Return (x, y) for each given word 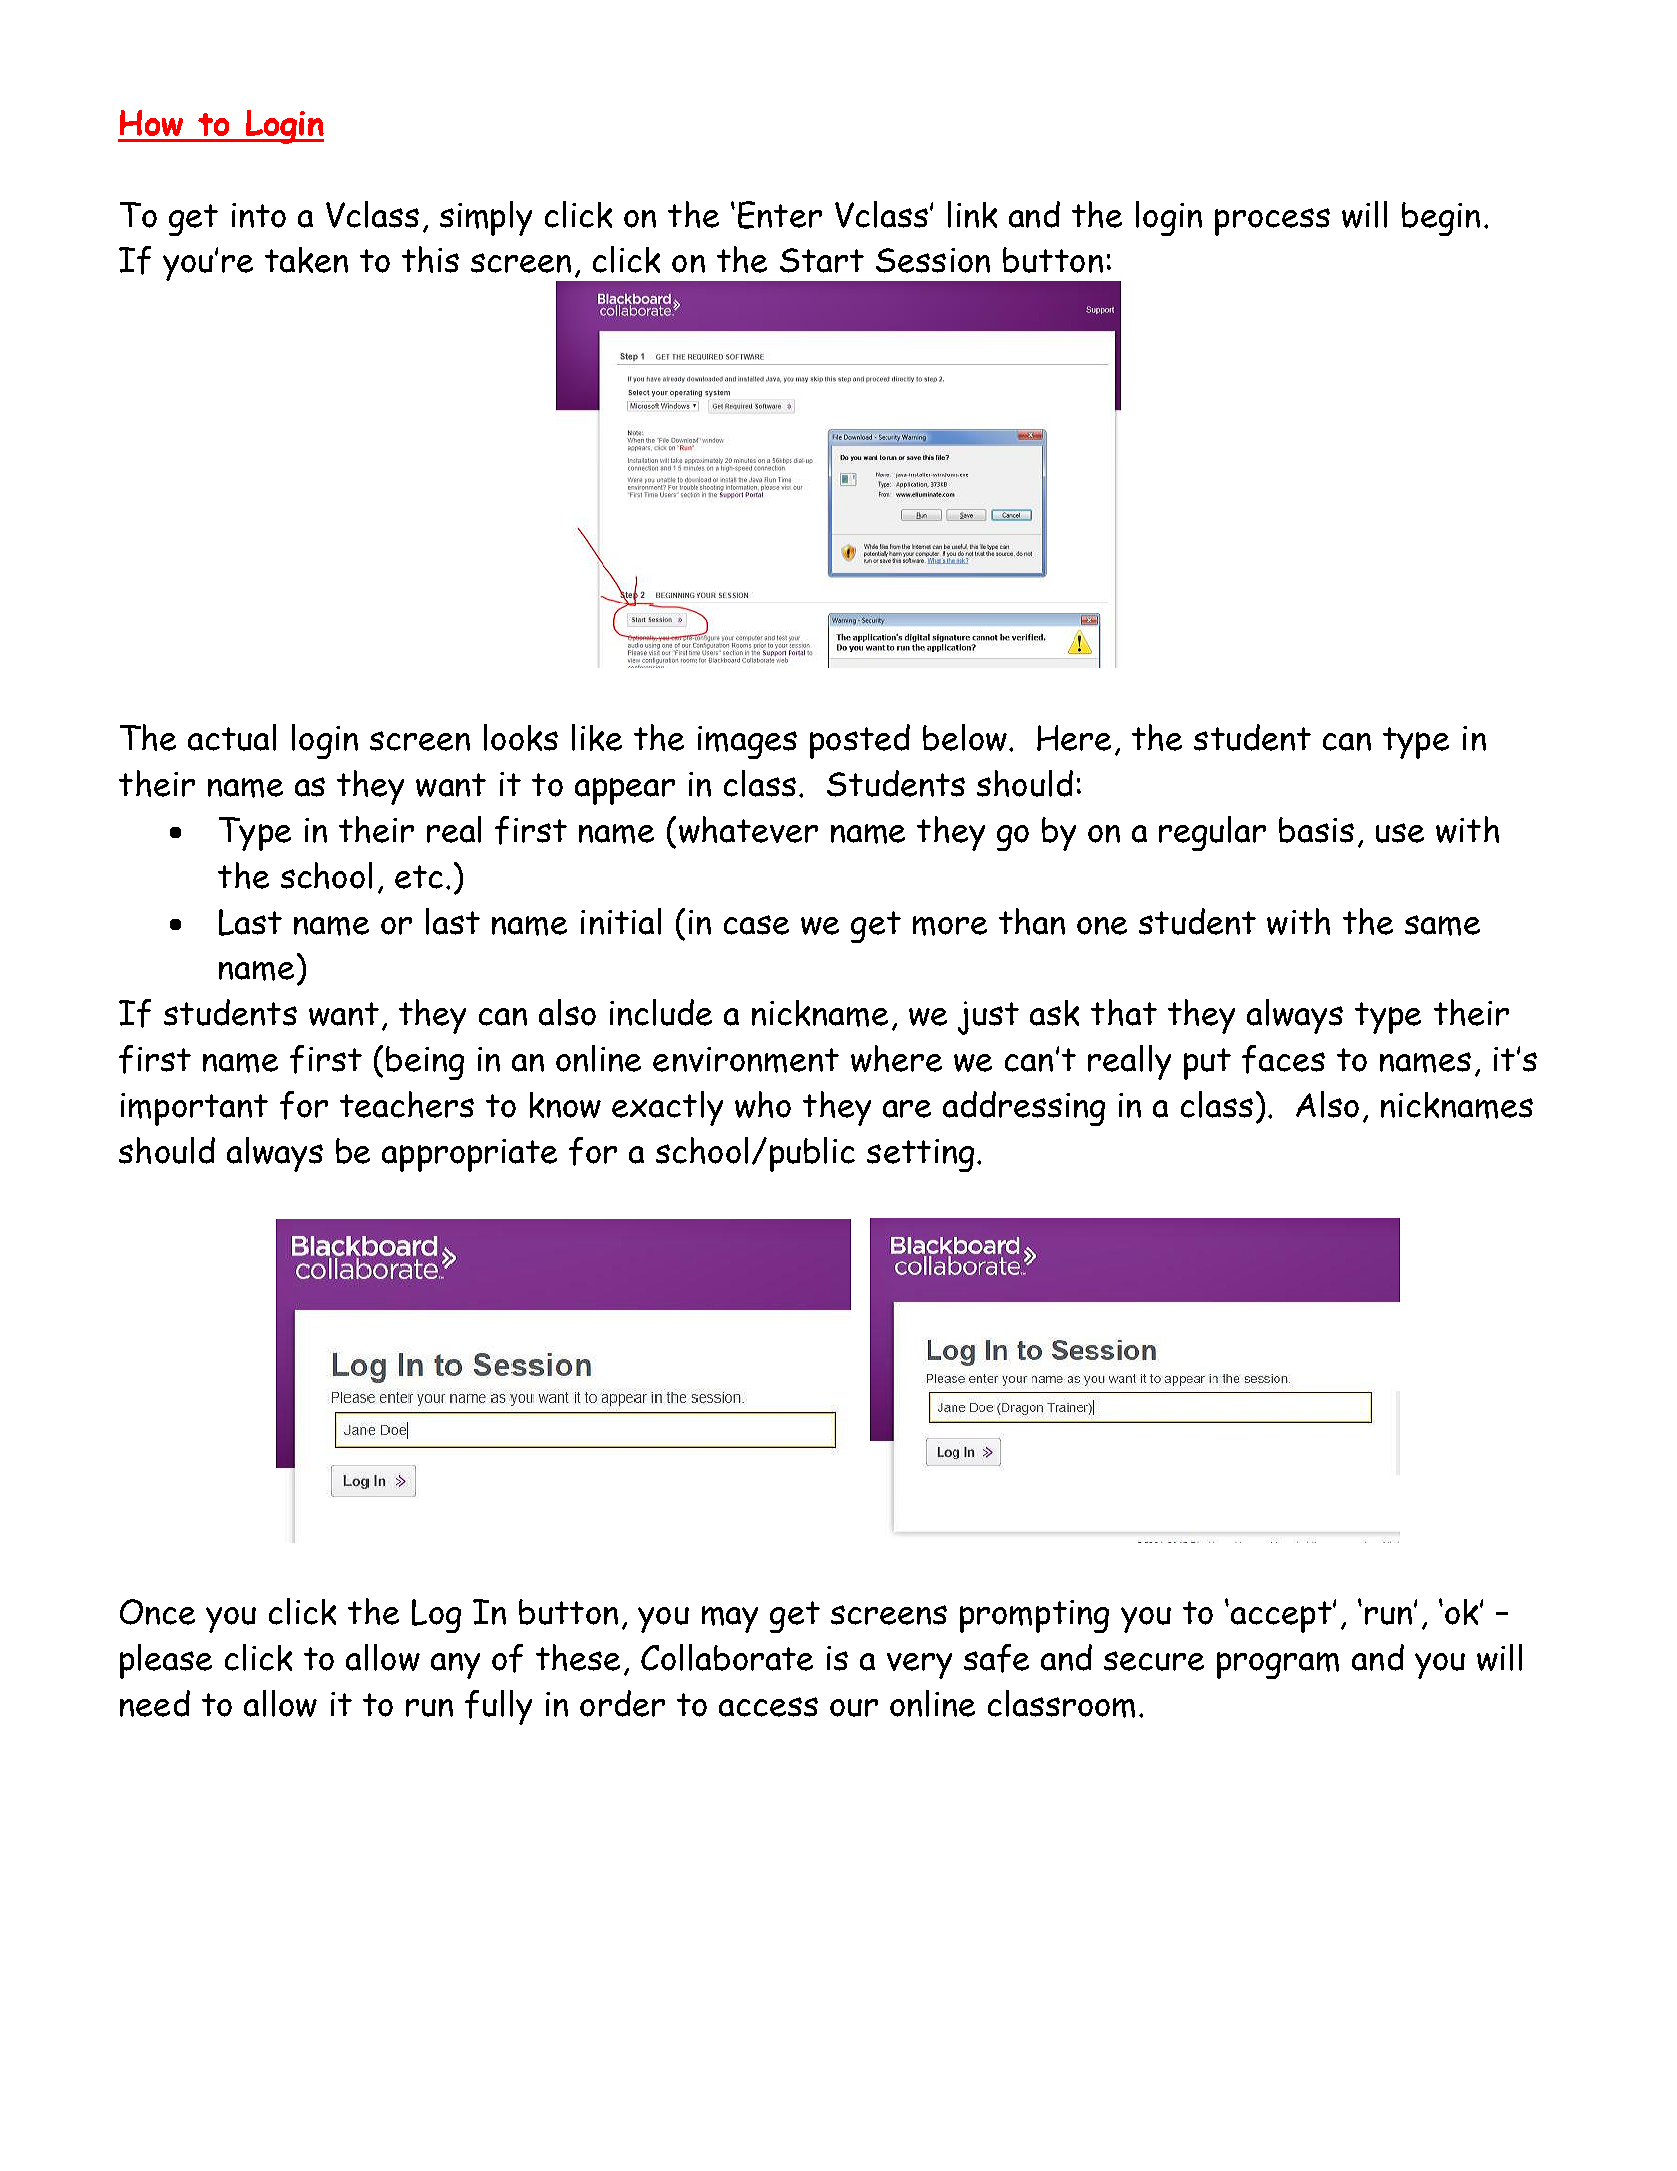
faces (1283, 1059)
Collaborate (727, 1657)
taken (306, 260)
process (1272, 222)
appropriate (469, 1155)
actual (232, 737)
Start (822, 260)
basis (1316, 830)
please (166, 1661)
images (747, 742)
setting (920, 1155)
